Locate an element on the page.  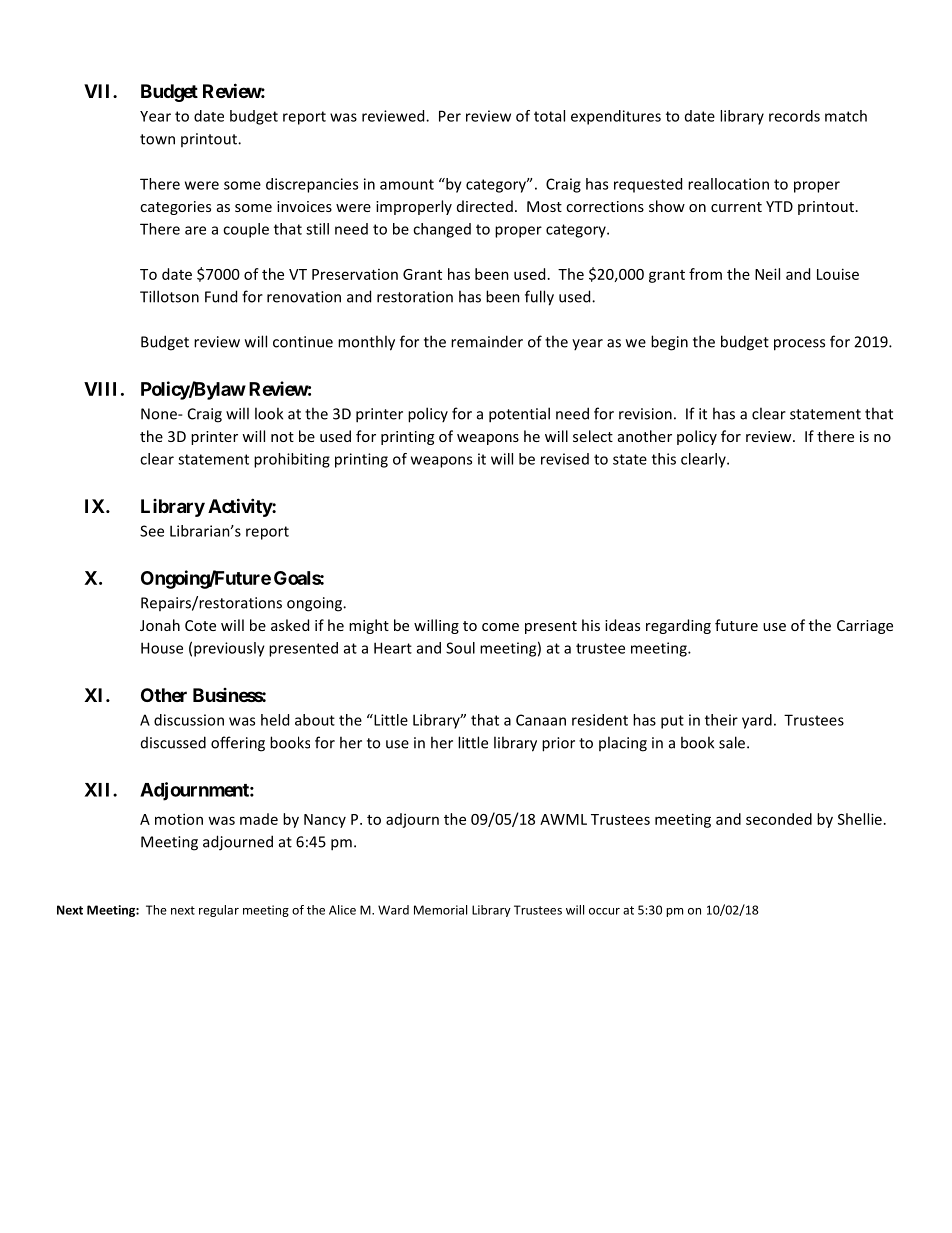
Memorial is located at coordinates (440, 910).
